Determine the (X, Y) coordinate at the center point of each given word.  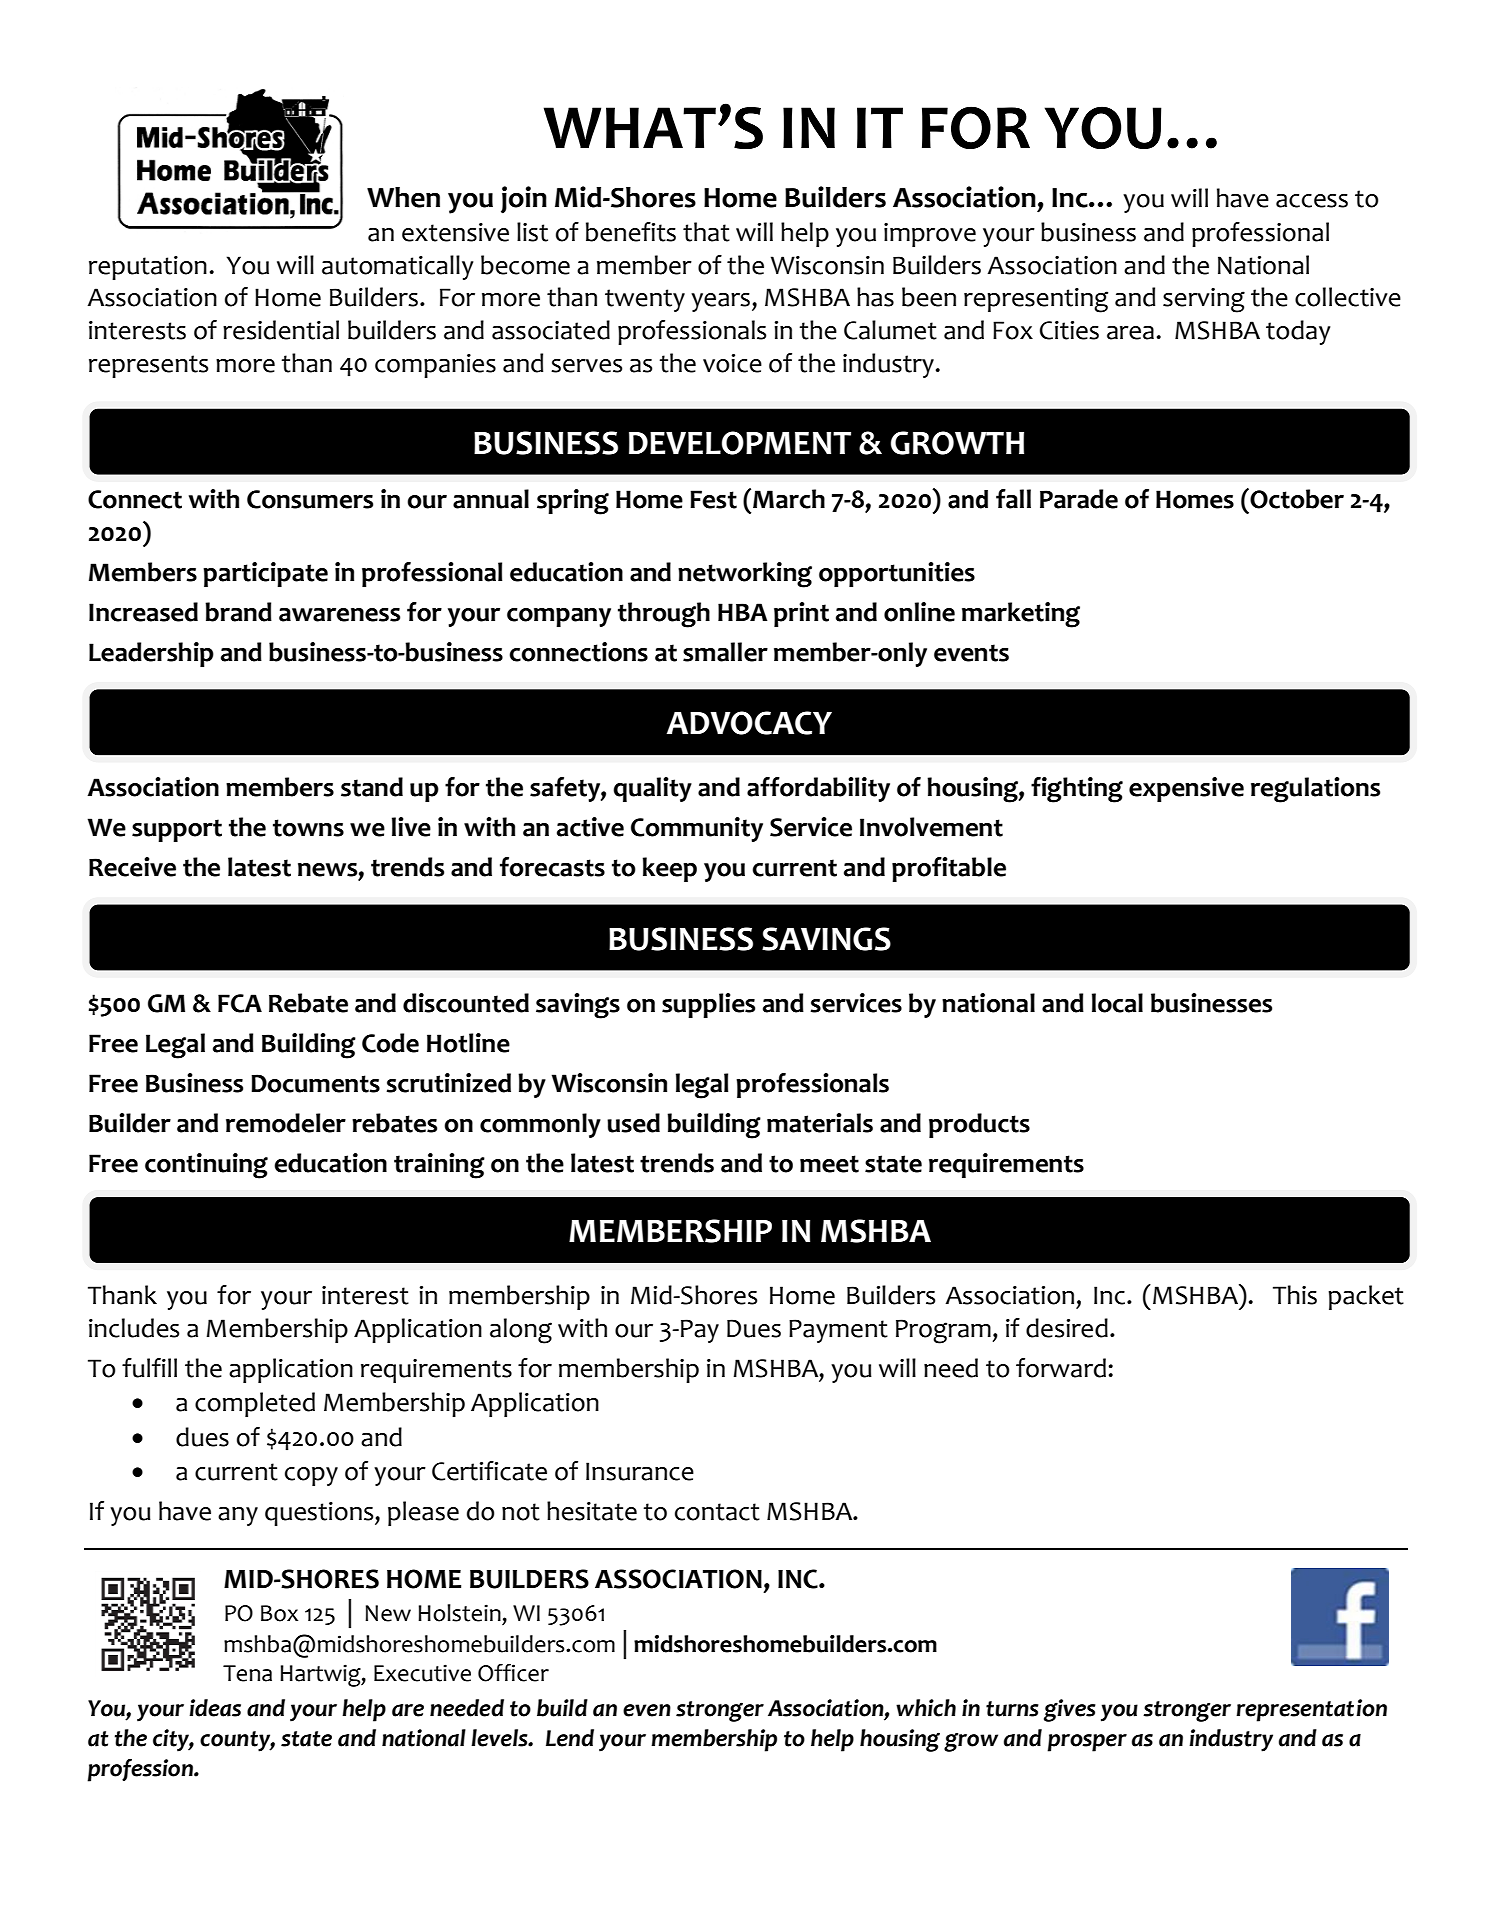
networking (745, 575)
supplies (708, 1005)
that (706, 232)
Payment (838, 1331)
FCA (240, 1003)
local (1117, 1003)
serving (1204, 300)
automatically (397, 267)
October (1297, 499)
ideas (215, 1708)
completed (255, 1404)
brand (238, 612)
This (1295, 1295)
